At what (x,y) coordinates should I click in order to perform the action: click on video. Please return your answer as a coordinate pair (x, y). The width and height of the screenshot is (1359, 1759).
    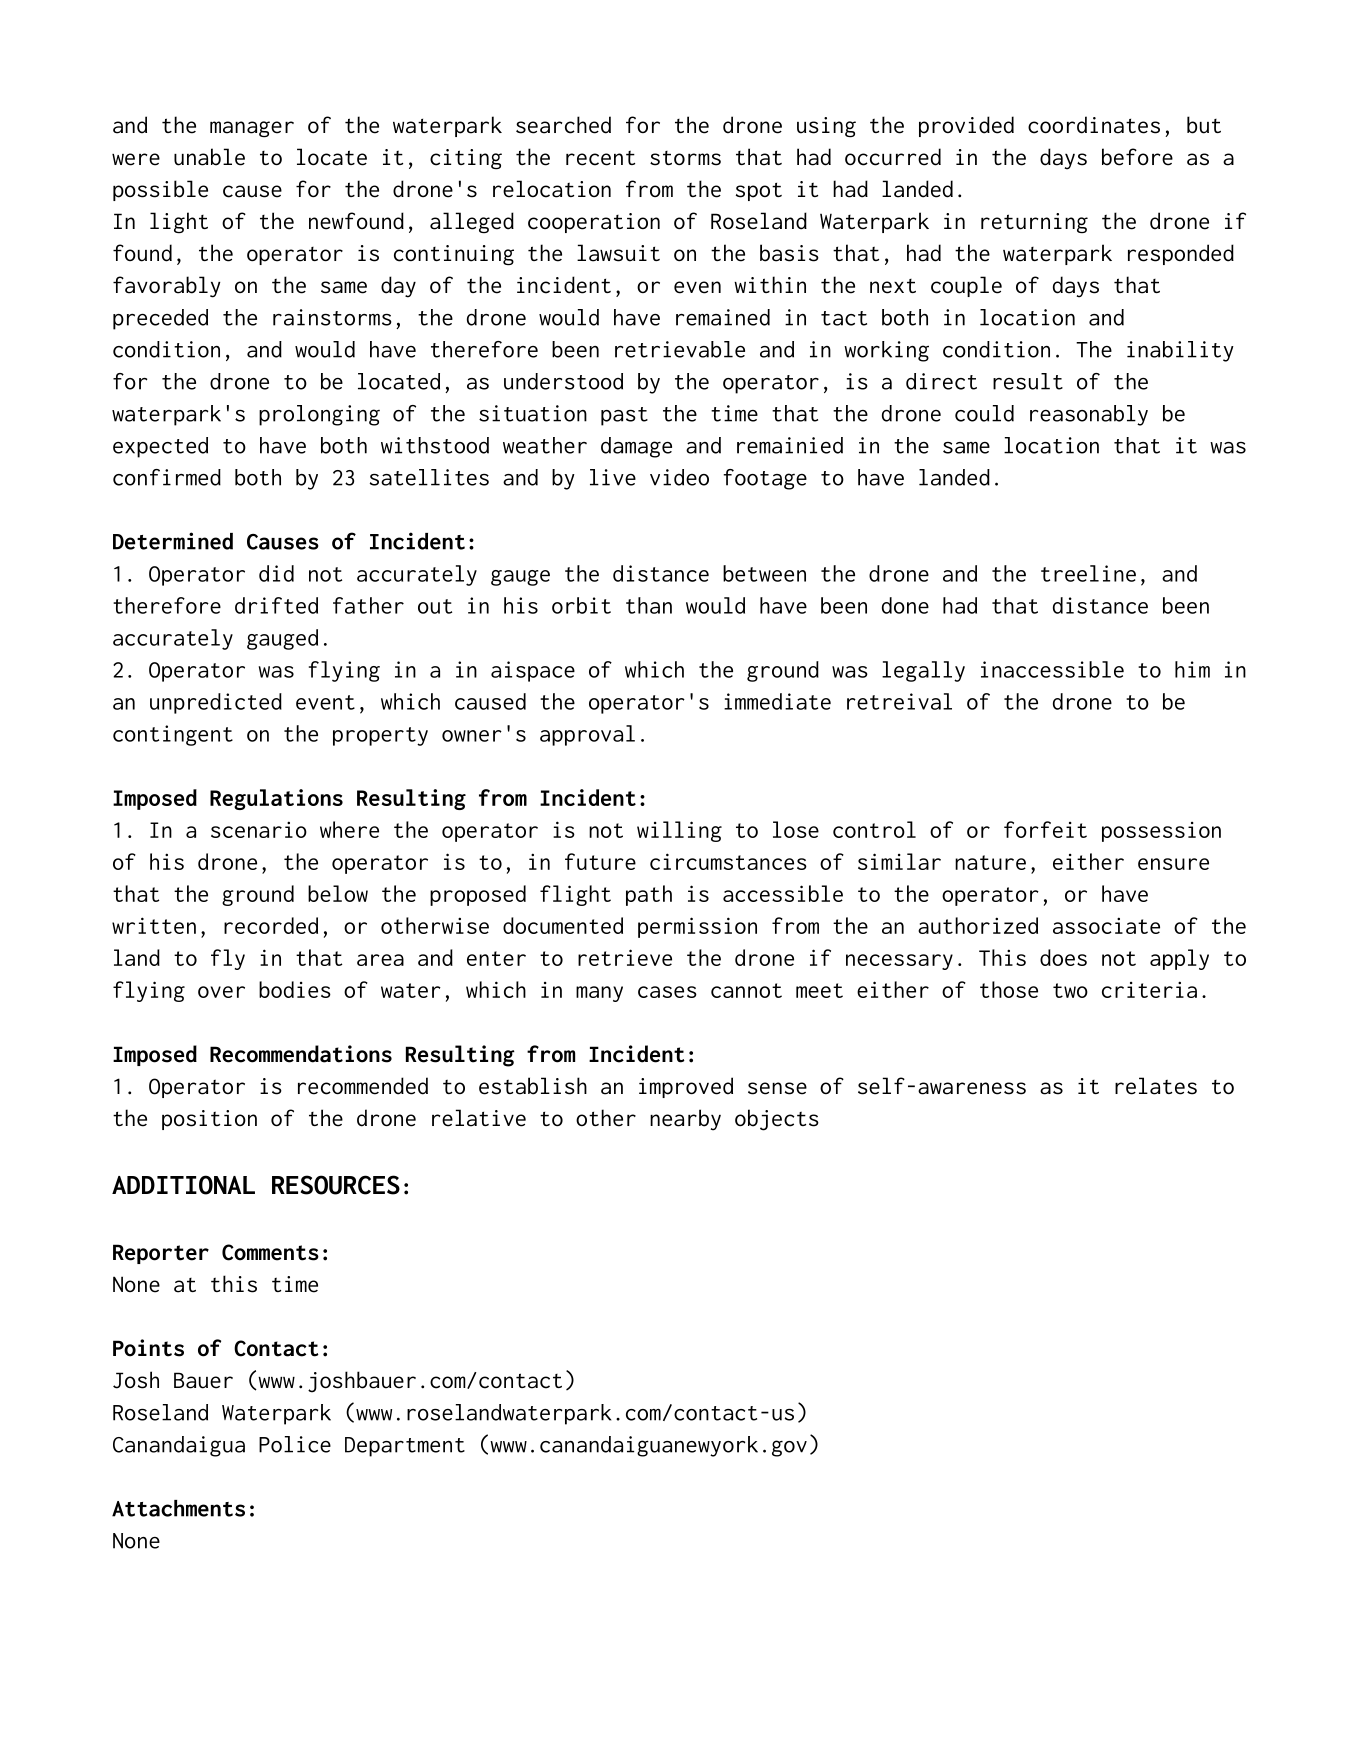
    Looking at the image, I should click on (679, 477).
